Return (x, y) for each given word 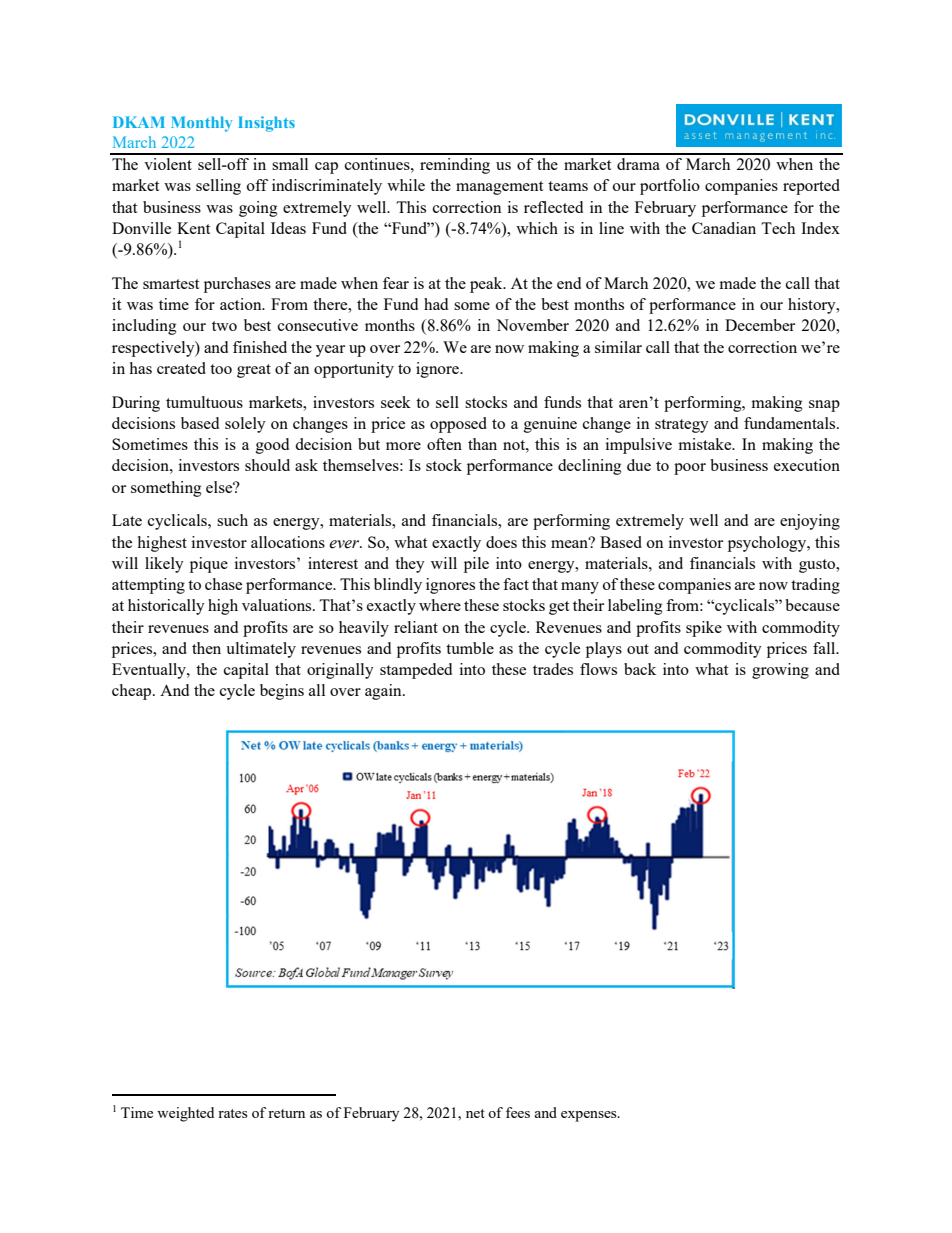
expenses (590, 1116)
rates (233, 1113)
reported (811, 187)
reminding (455, 166)
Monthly (201, 124)
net (475, 1113)
